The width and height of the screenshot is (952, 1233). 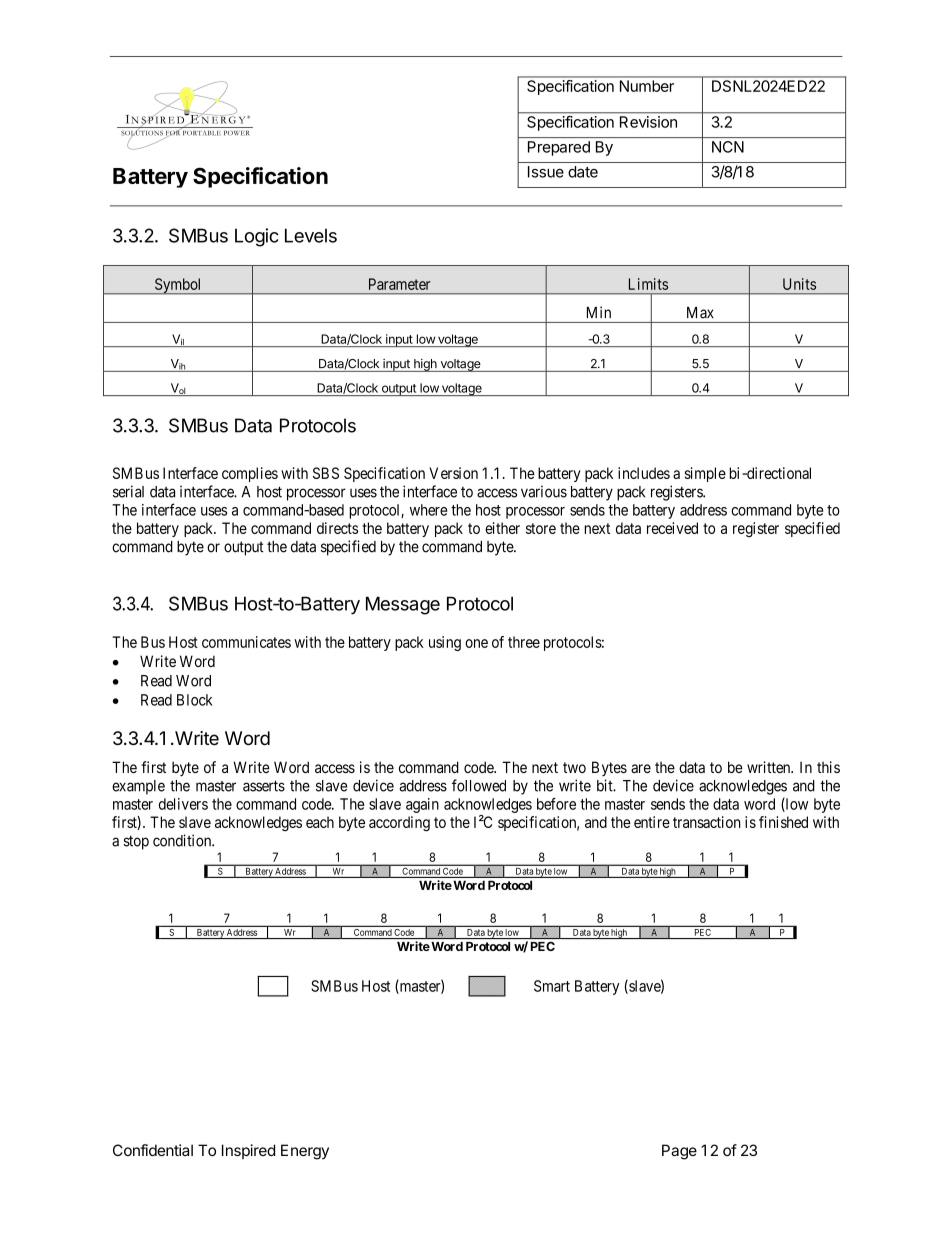 What do you see at coordinates (178, 286) in the screenshot?
I see `Symbol` at bounding box center [178, 286].
